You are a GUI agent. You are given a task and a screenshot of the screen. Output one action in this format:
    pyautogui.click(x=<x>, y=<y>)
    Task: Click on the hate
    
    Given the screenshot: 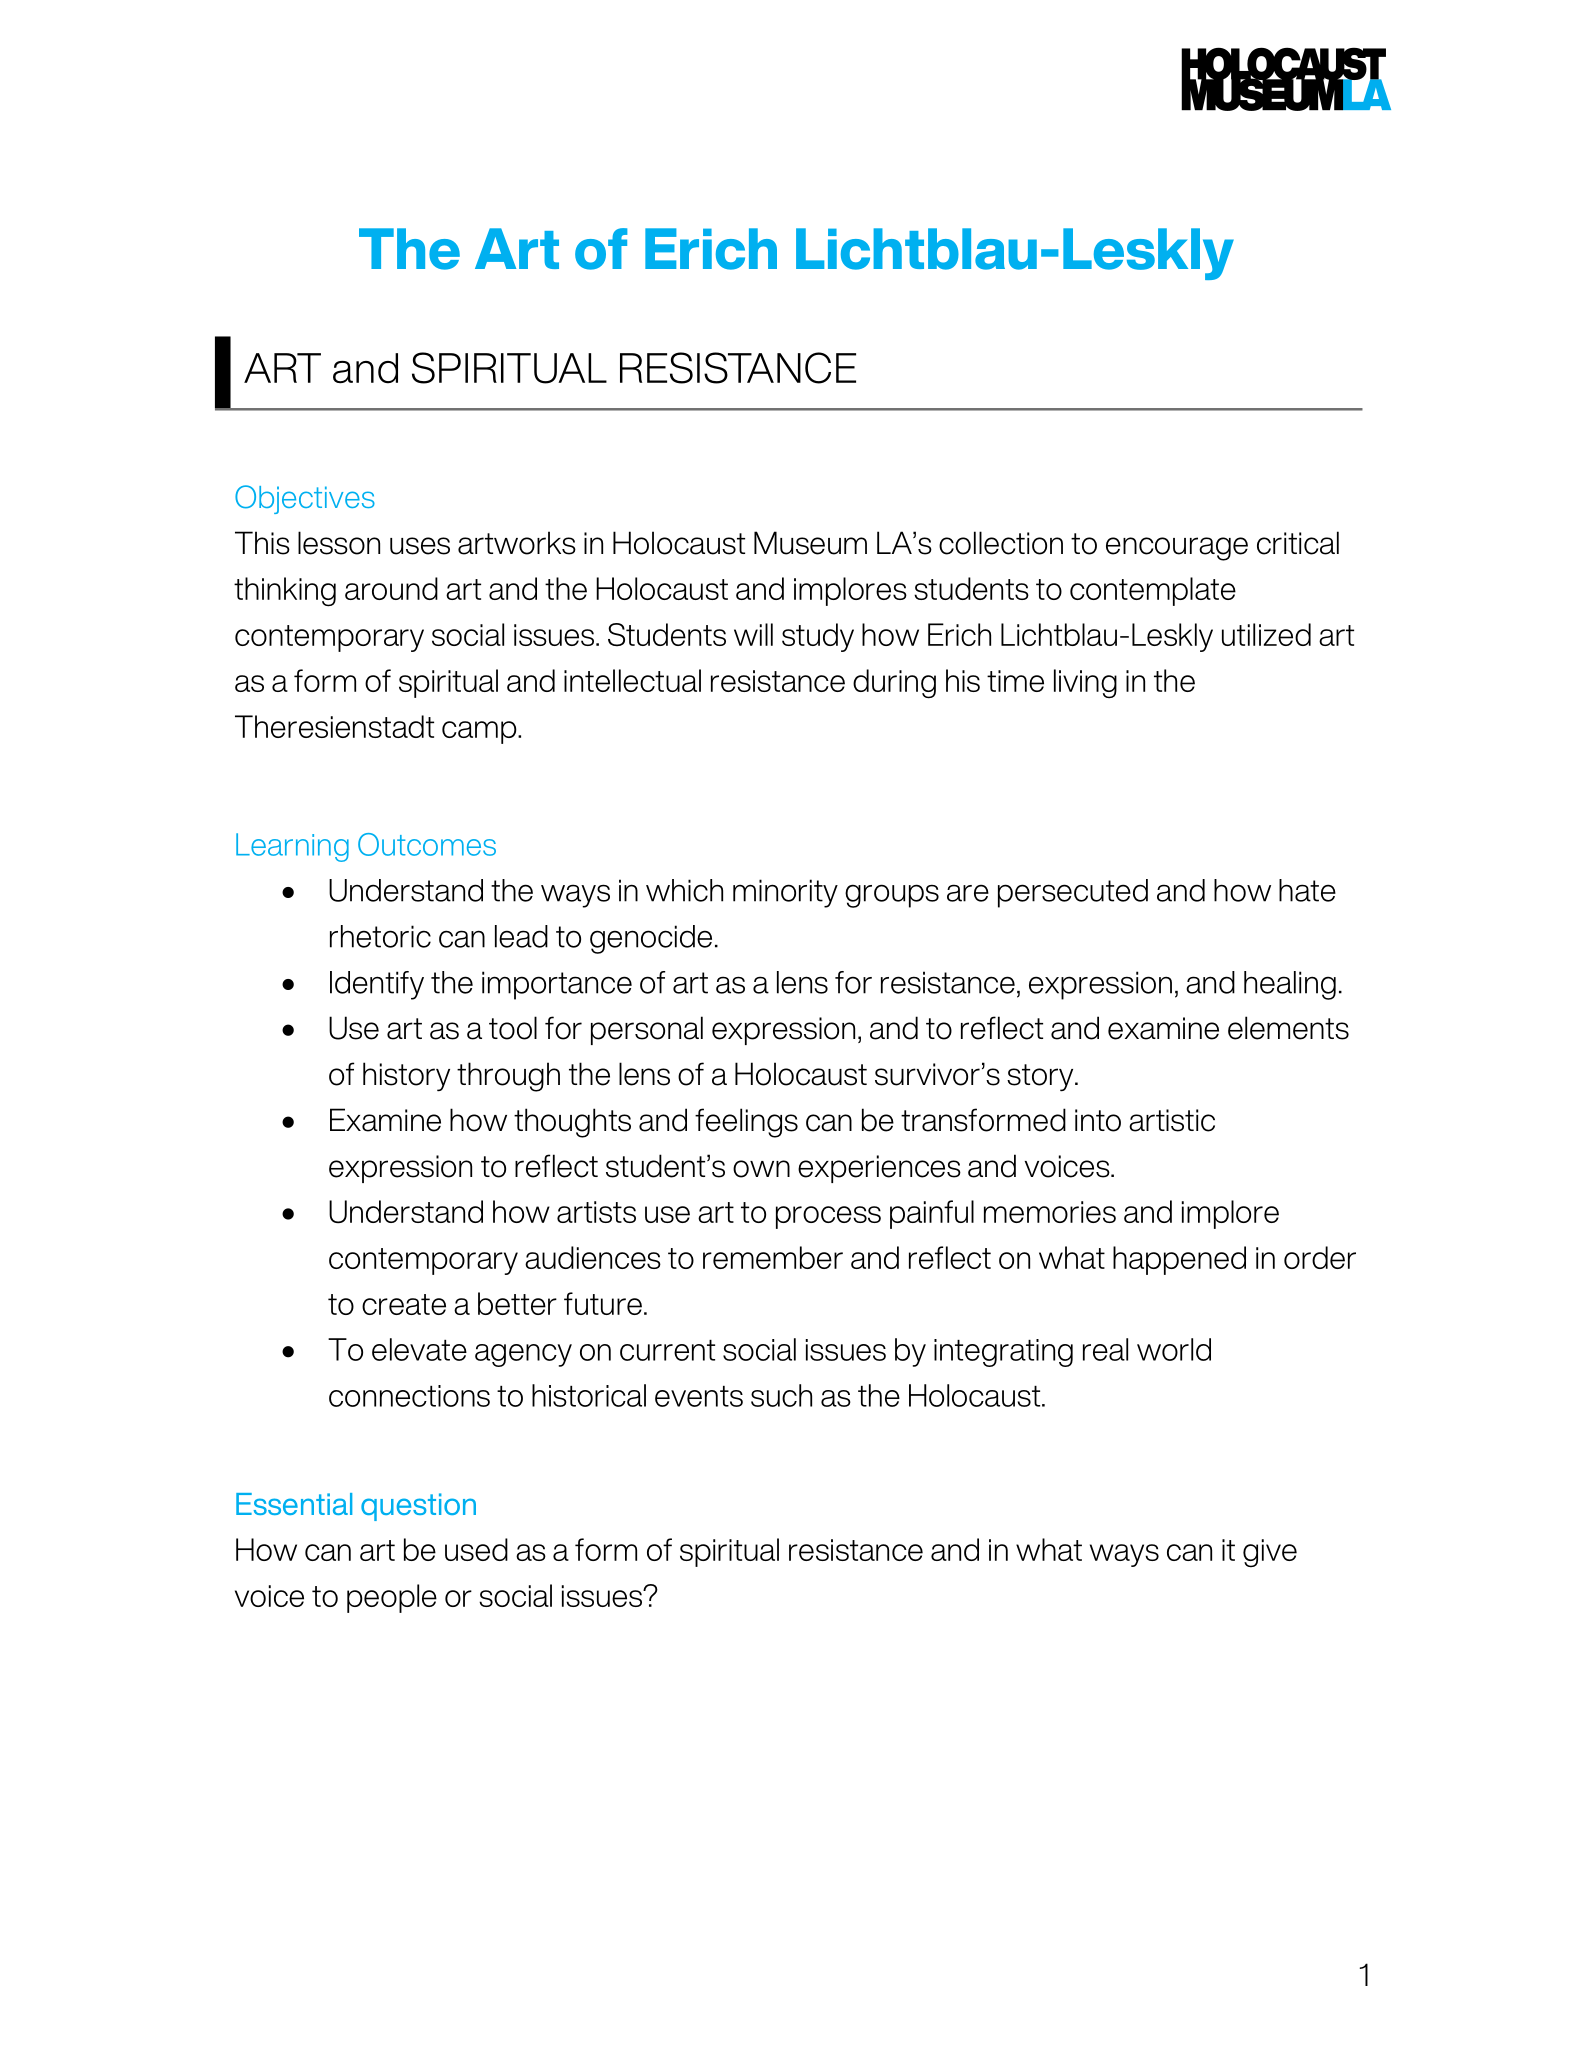 What is the action you would take?
    pyautogui.click(x=1307, y=890)
